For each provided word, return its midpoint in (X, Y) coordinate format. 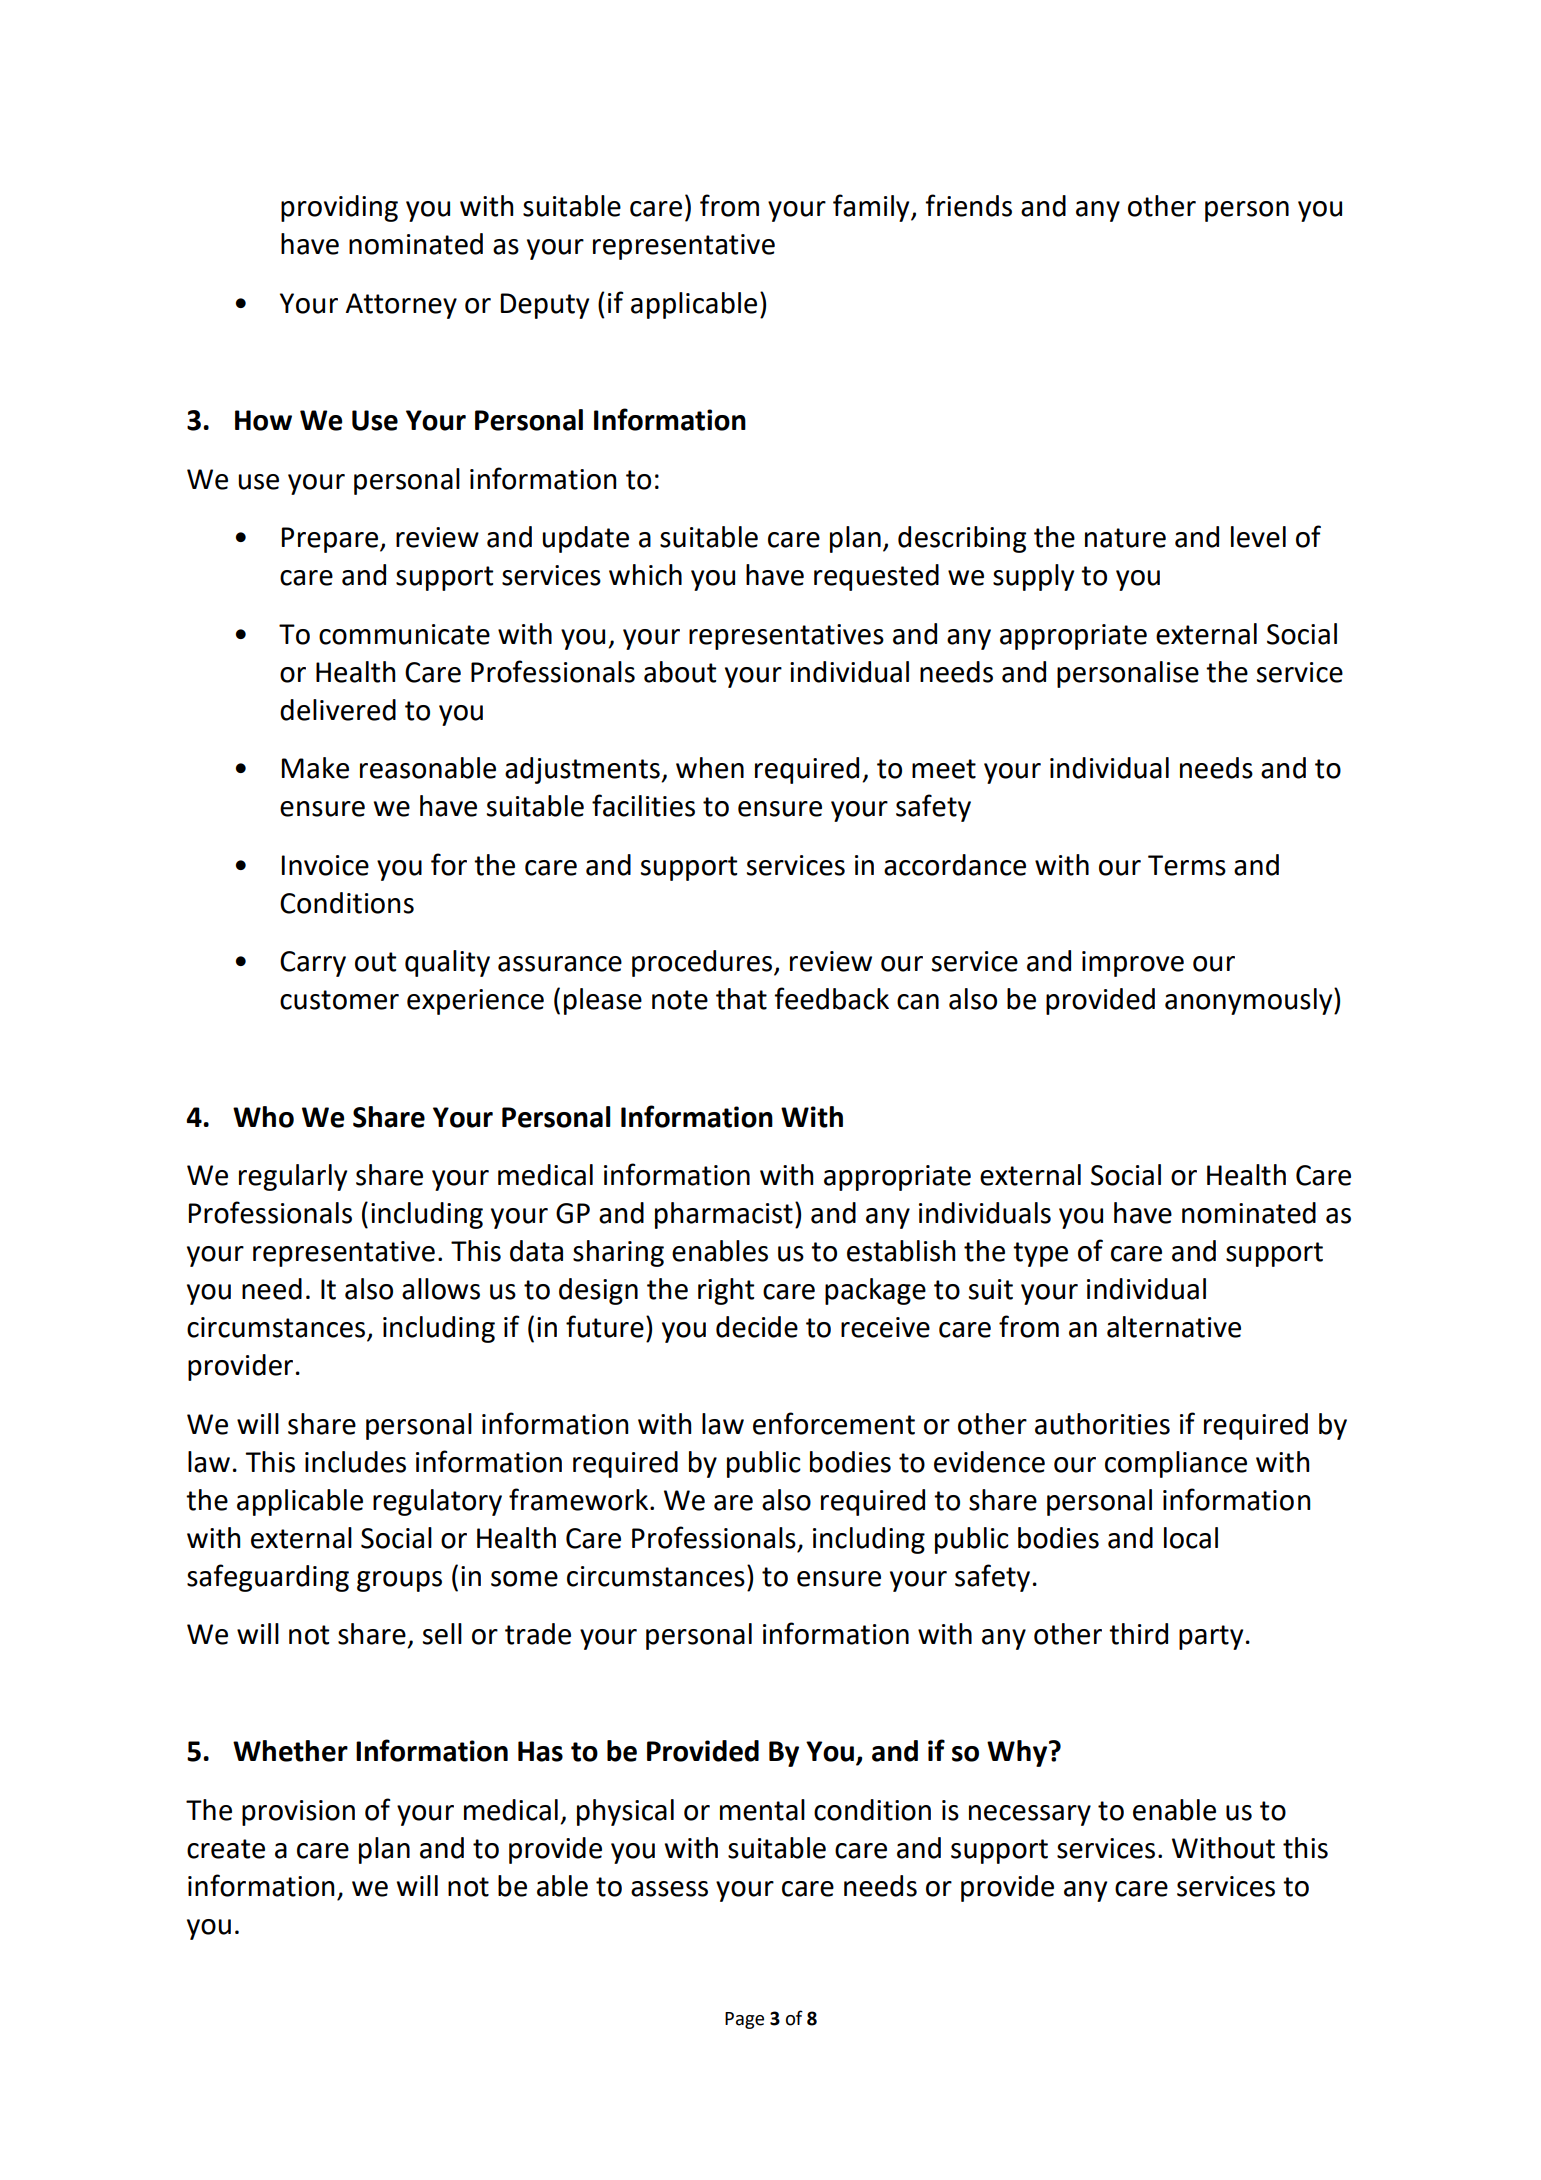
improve (1133, 964)
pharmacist (724, 1215)
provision (298, 1813)
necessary (1030, 1815)
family (872, 208)
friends (968, 205)
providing (339, 208)
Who (263, 1117)
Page (744, 2020)
